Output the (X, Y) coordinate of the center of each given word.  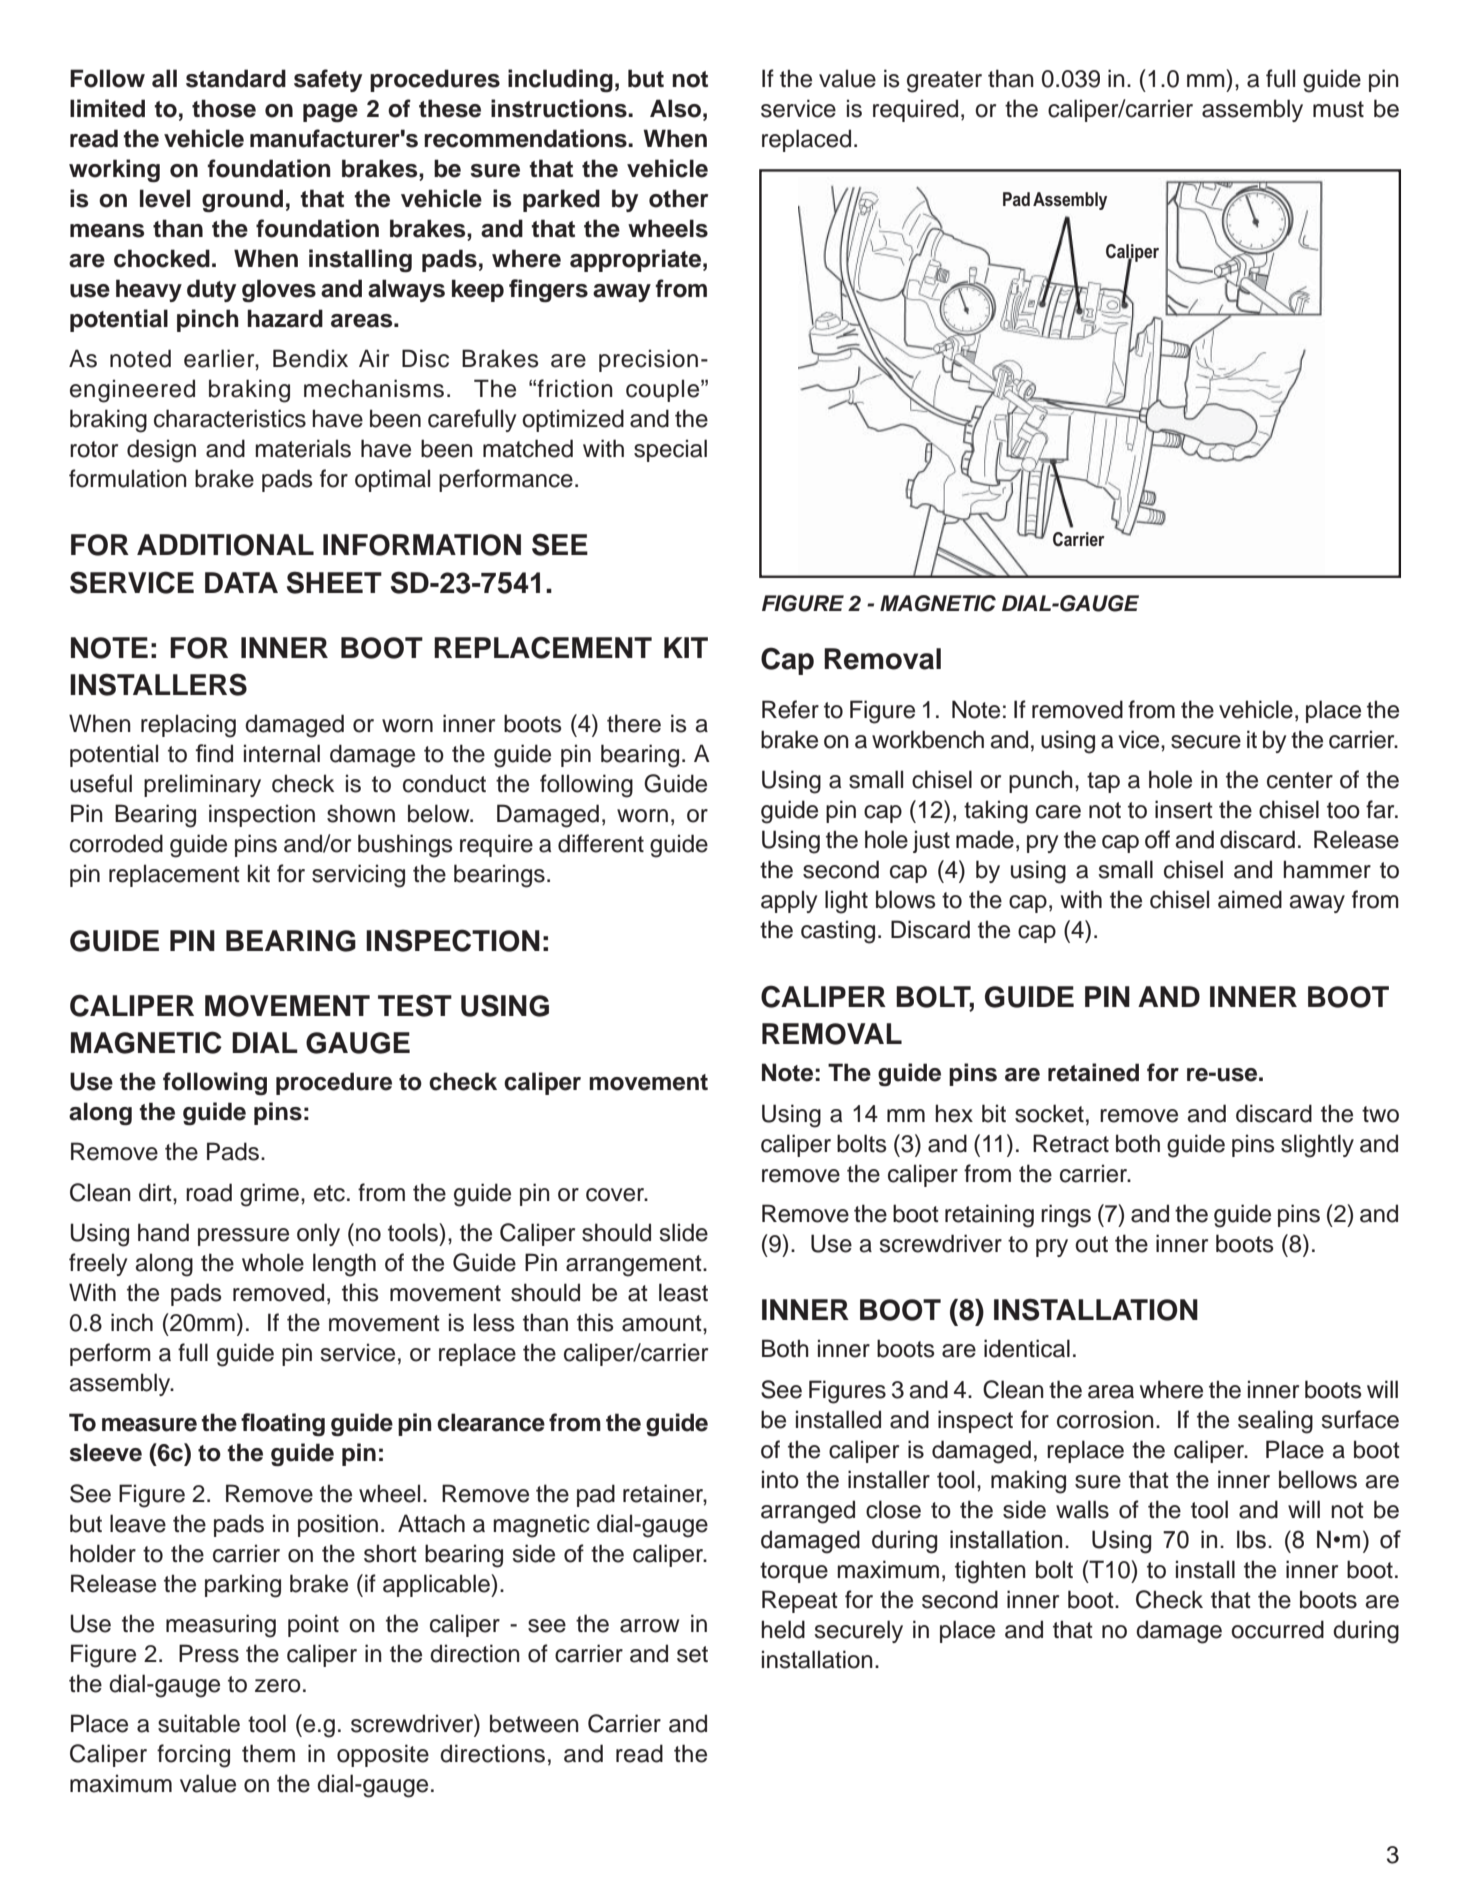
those (224, 108)
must (1338, 109)
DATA (241, 582)
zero (278, 1686)
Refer (790, 709)
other (678, 198)
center (1300, 780)
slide (684, 1232)
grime (269, 1195)
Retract (1071, 1143)
